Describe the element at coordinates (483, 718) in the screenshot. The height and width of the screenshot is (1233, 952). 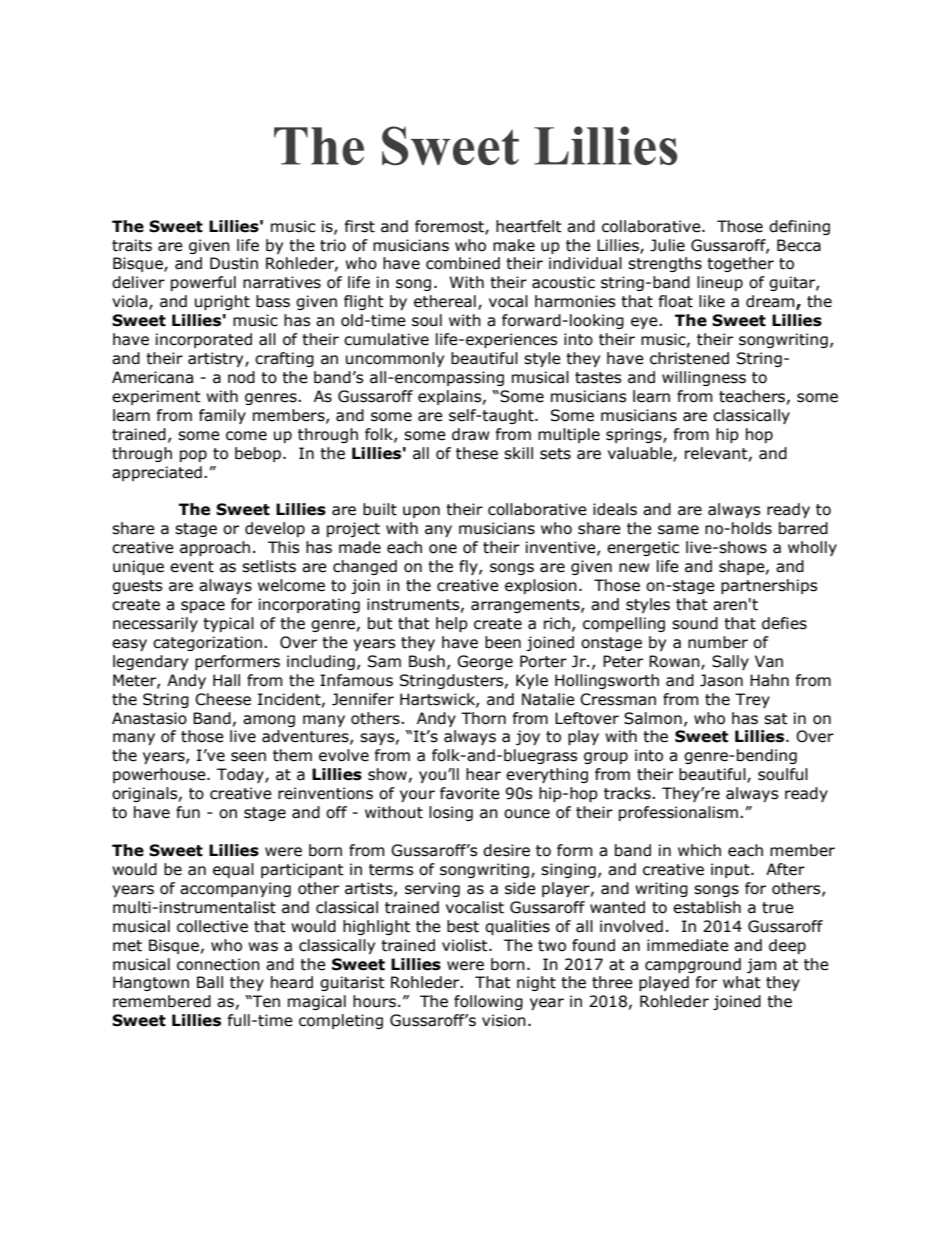
I see `Thorn` at that location.
